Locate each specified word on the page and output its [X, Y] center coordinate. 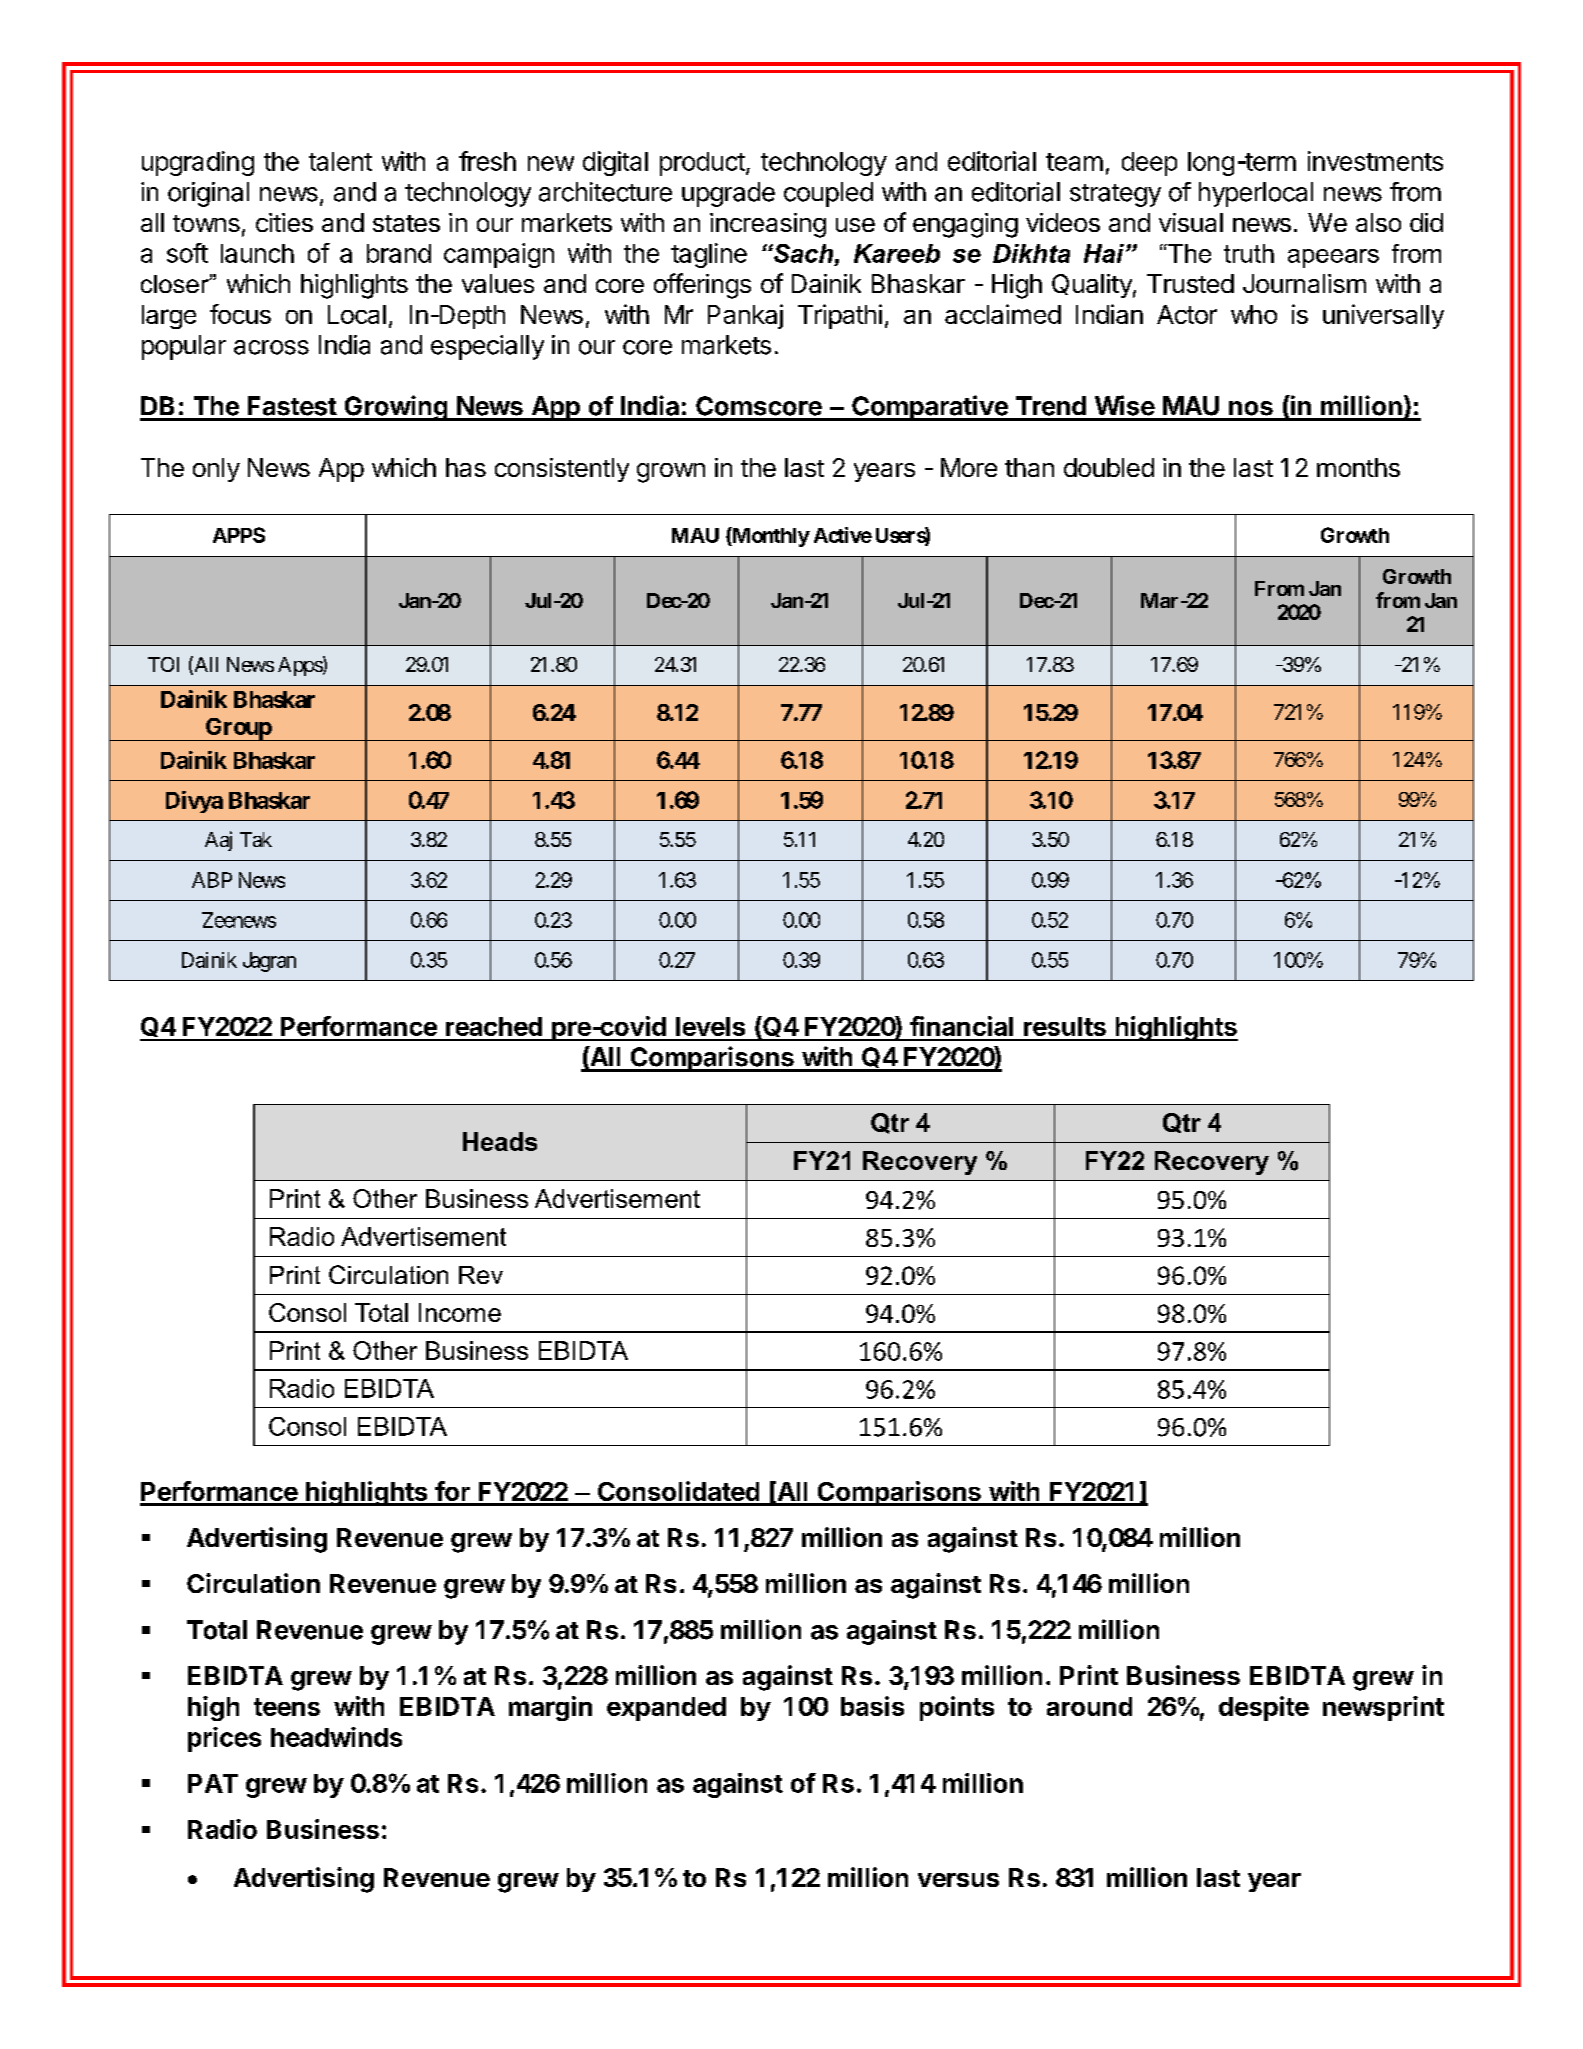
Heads [500, 1141]
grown [671, 473]
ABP [212, 880]
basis [872, 1706]
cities [284, 222]
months [1358, 467]
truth [1249, 253]
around [1089, 1706]
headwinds [336, 1737]
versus [958, 1880]
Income [460, 1312]
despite [1264, 1708]
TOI [163, 664]
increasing [768, 225]
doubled [1109, 467]
